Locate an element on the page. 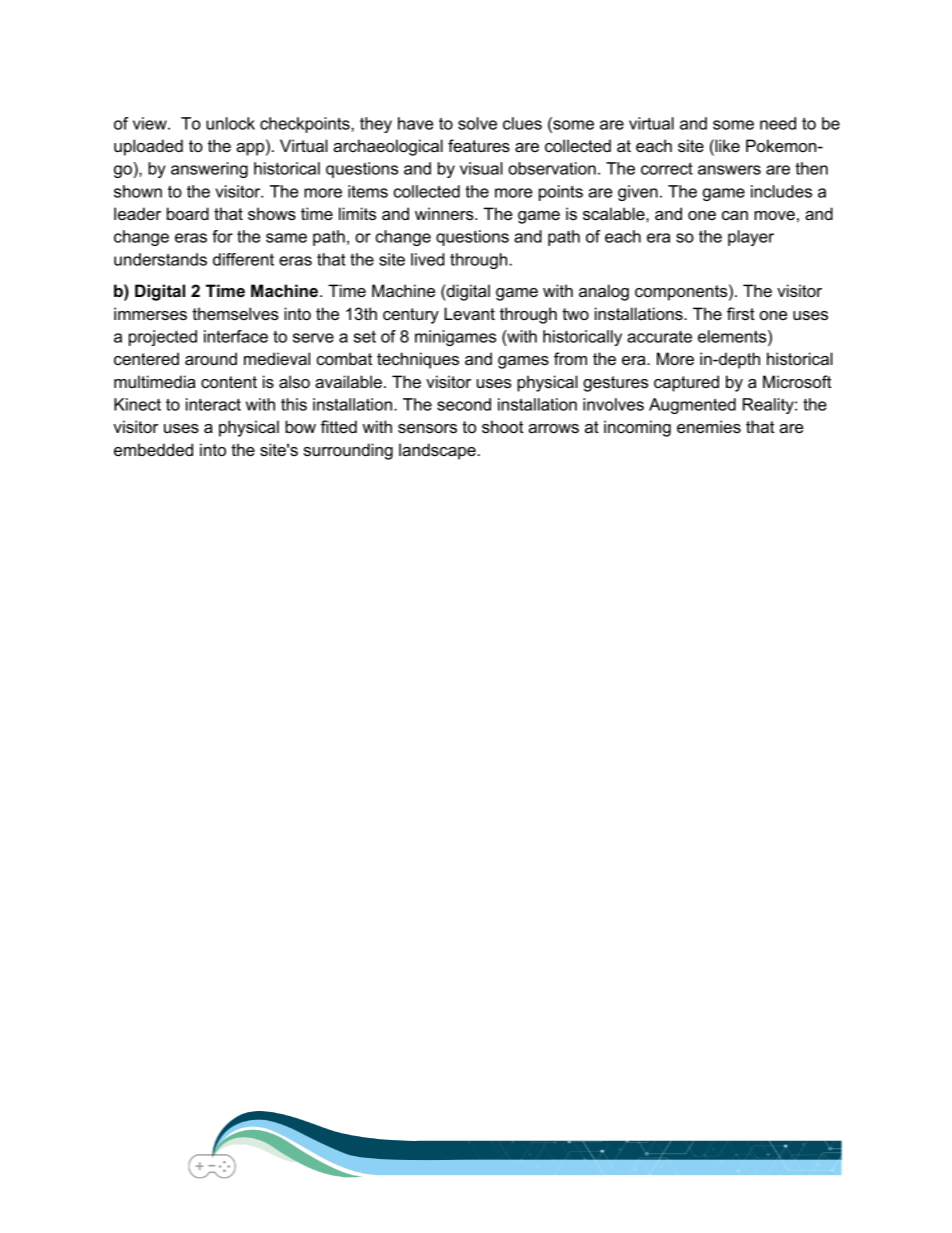  captured is located at coordinates (686, 383).
